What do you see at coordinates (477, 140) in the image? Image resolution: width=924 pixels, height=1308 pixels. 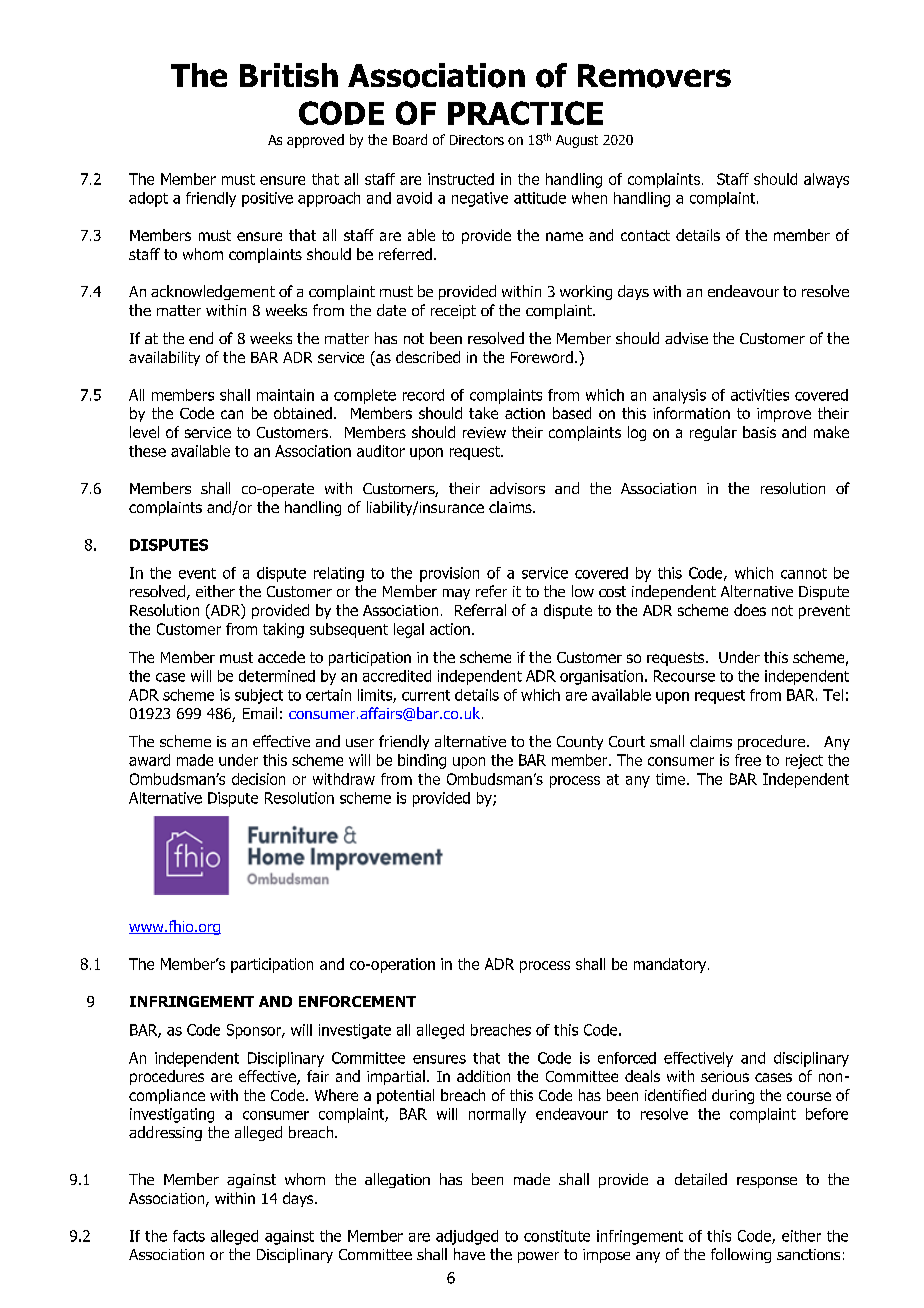 I see `Directors` at bounding box center [477, 140].
